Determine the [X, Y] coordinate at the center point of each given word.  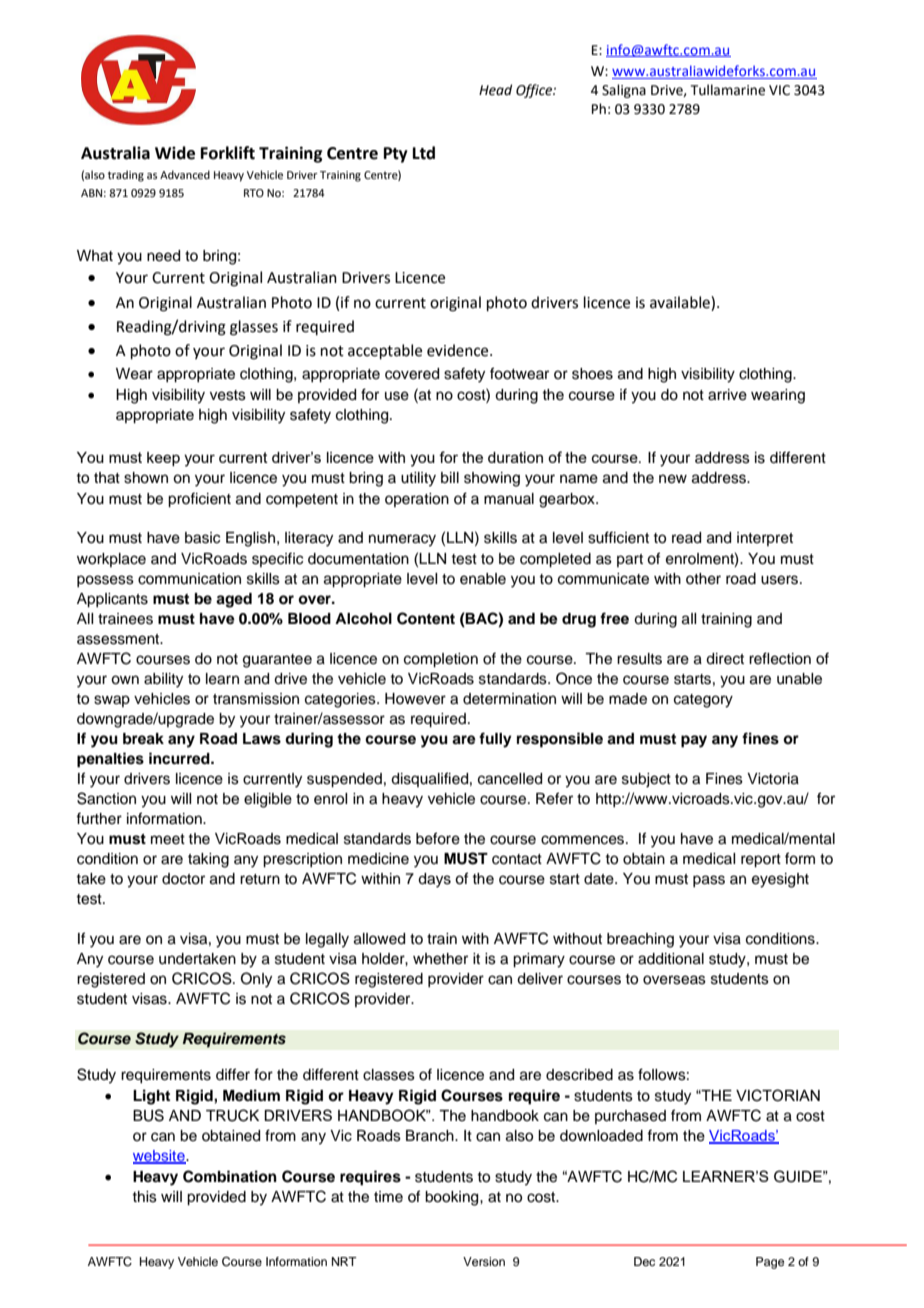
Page [770, 1263]
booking [453, 1198]
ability [163, 680]
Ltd [424, 153]
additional [671, 959]
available [681, 302]
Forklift [228, 153]
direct [725, 659]
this [144, 1197]
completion [441, 660]
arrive [727, 395]
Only [256, 980]
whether [440, 959]
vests [228, 395]
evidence [459, 350]
